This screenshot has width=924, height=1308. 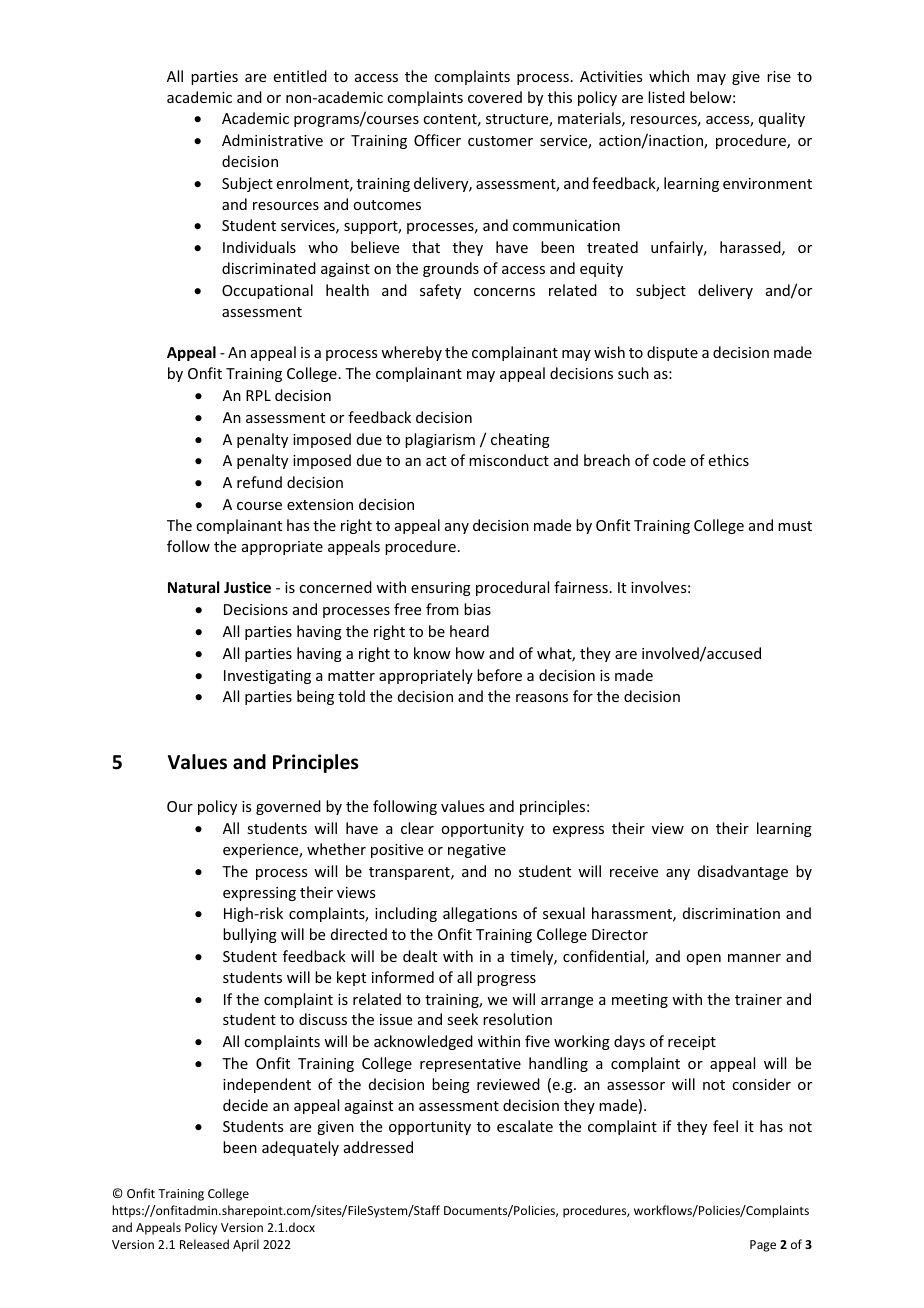 I want to click on refund, so click(x=259, y=482).
